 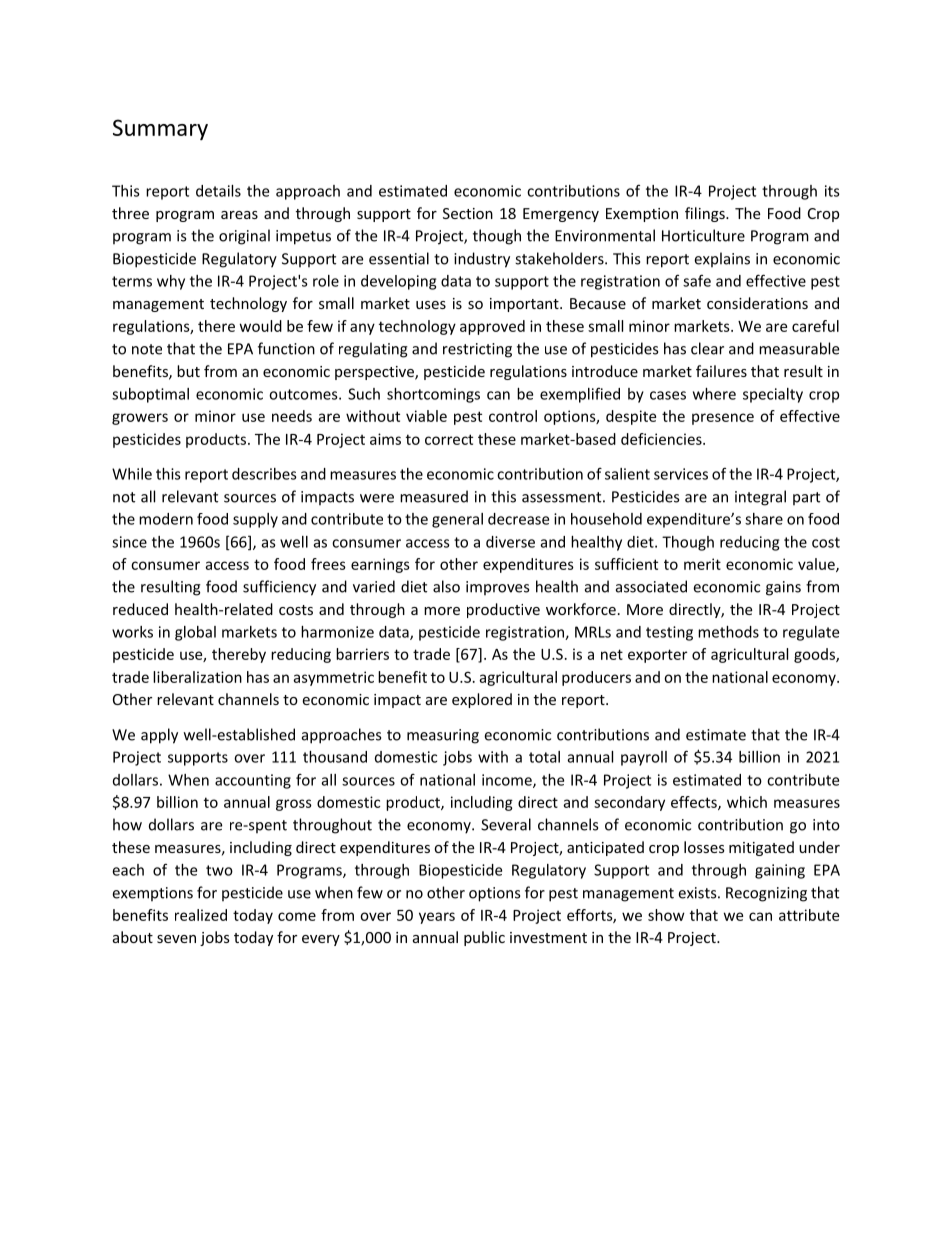 What do you see at coordinates (201, 915) in the screenshot?
I see `realized` at bounding box center [201, 915].
